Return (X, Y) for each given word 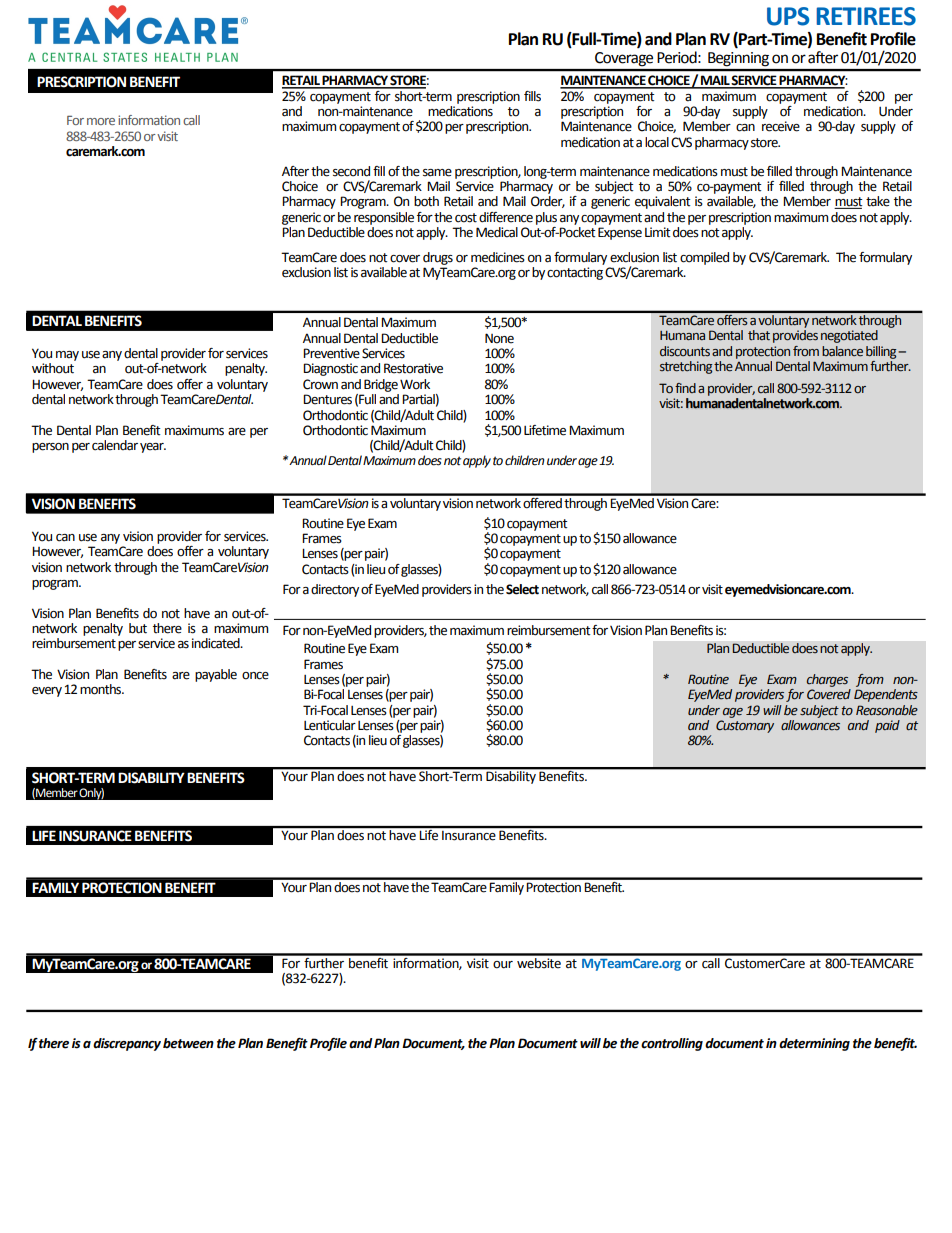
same (437, 173)
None (499, 338)
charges (827, 680)
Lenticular (330, 725)
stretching (687, 367)
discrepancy (127, 1044)
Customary (745, 726)
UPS (788, 16)
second (351, 171)
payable (216, 675)
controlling (672, 1044)
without (53, 368)
